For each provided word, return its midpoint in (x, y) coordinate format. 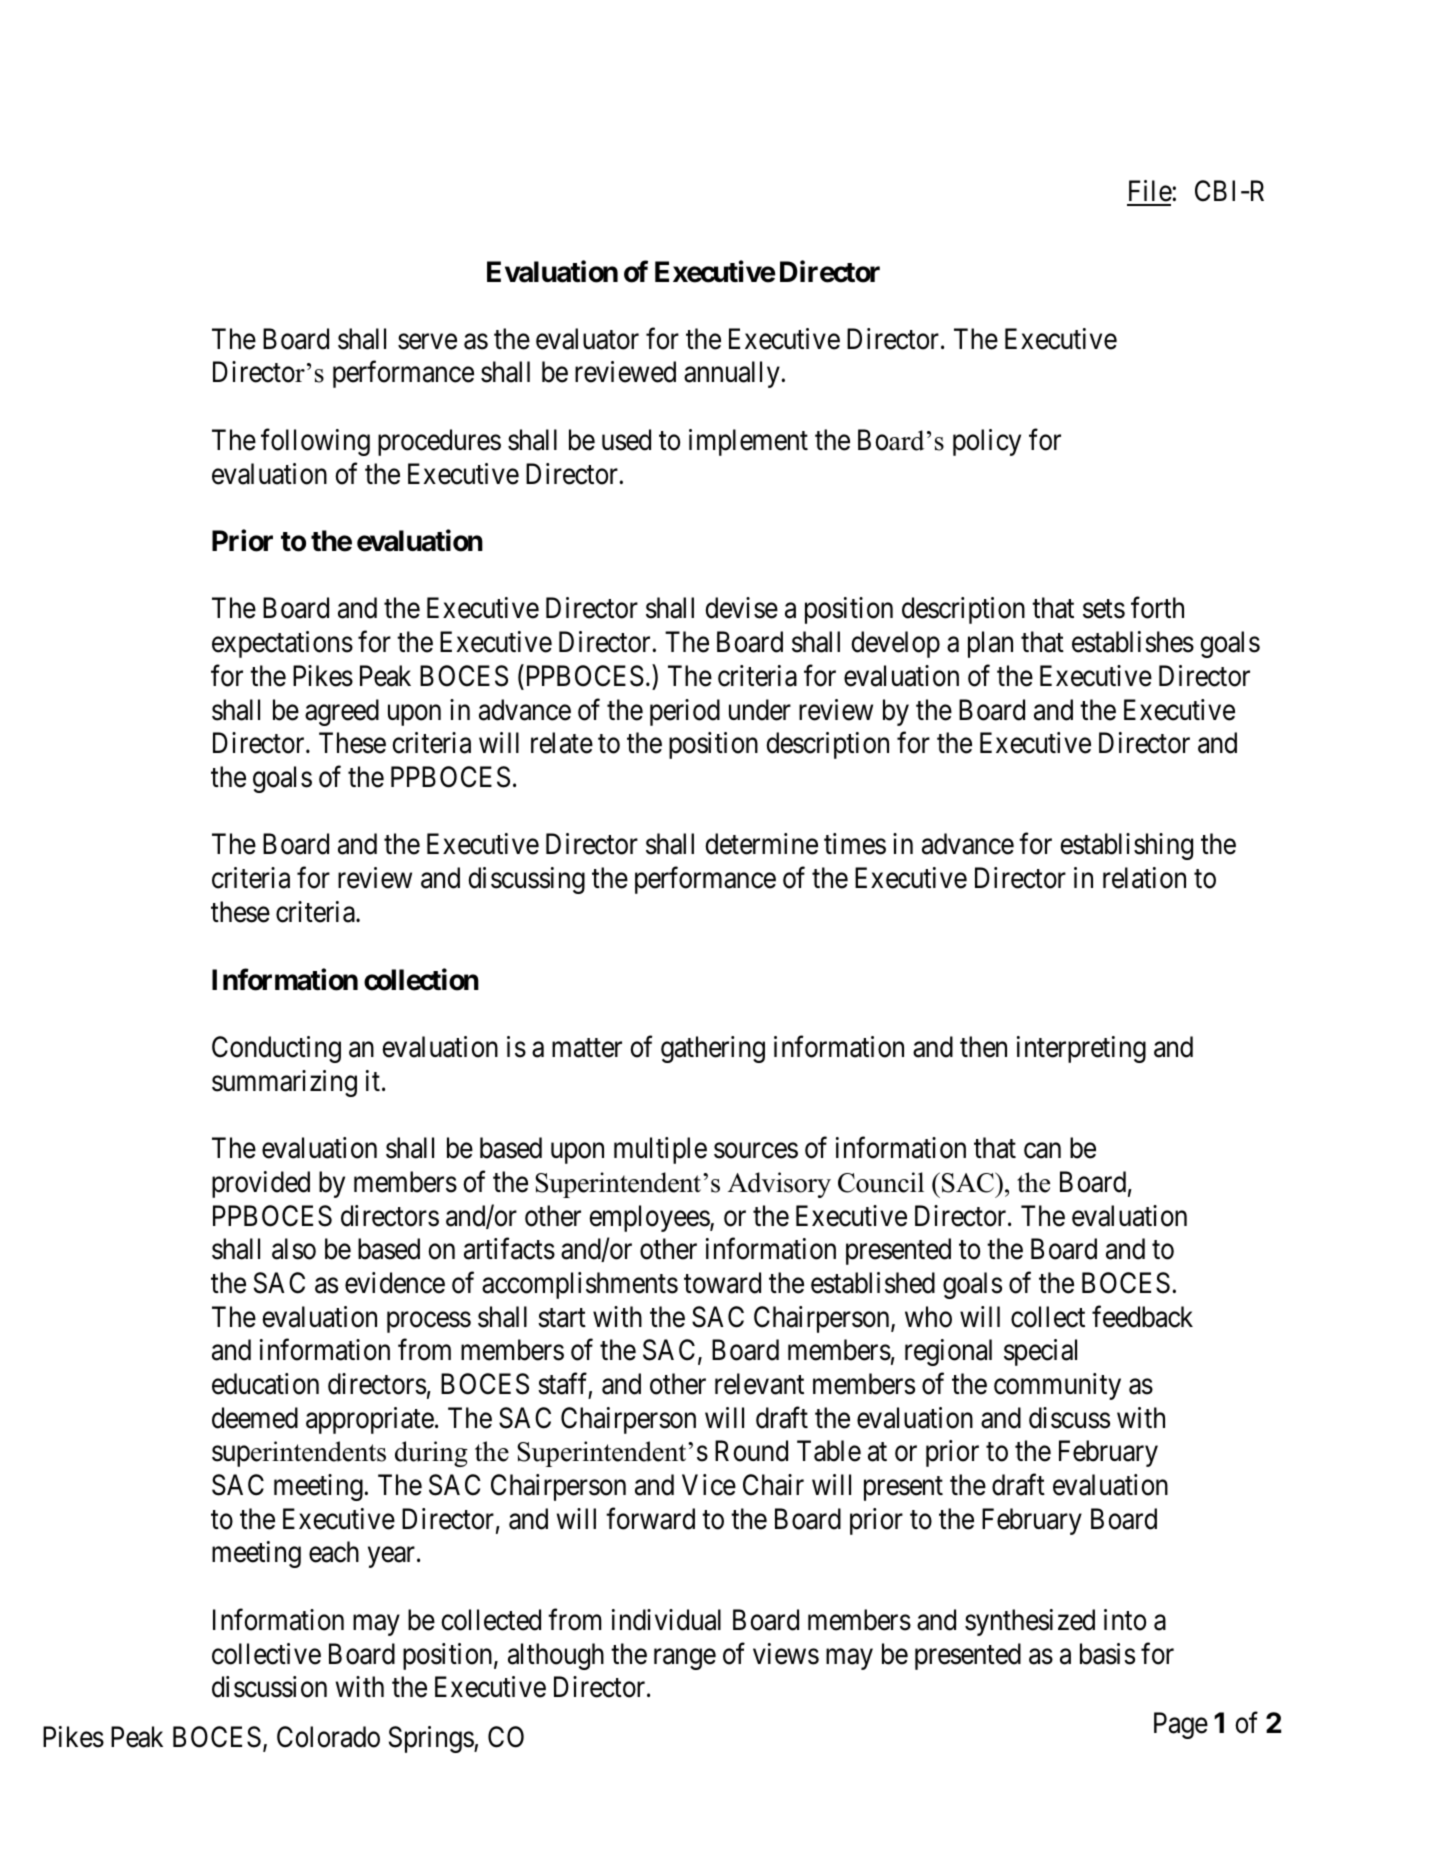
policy (987, 442)
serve (427, 342)
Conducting (276, 1049)
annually (733, 374)
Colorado (328, 1737)
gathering (713, 1049)
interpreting (1081, 1049)
